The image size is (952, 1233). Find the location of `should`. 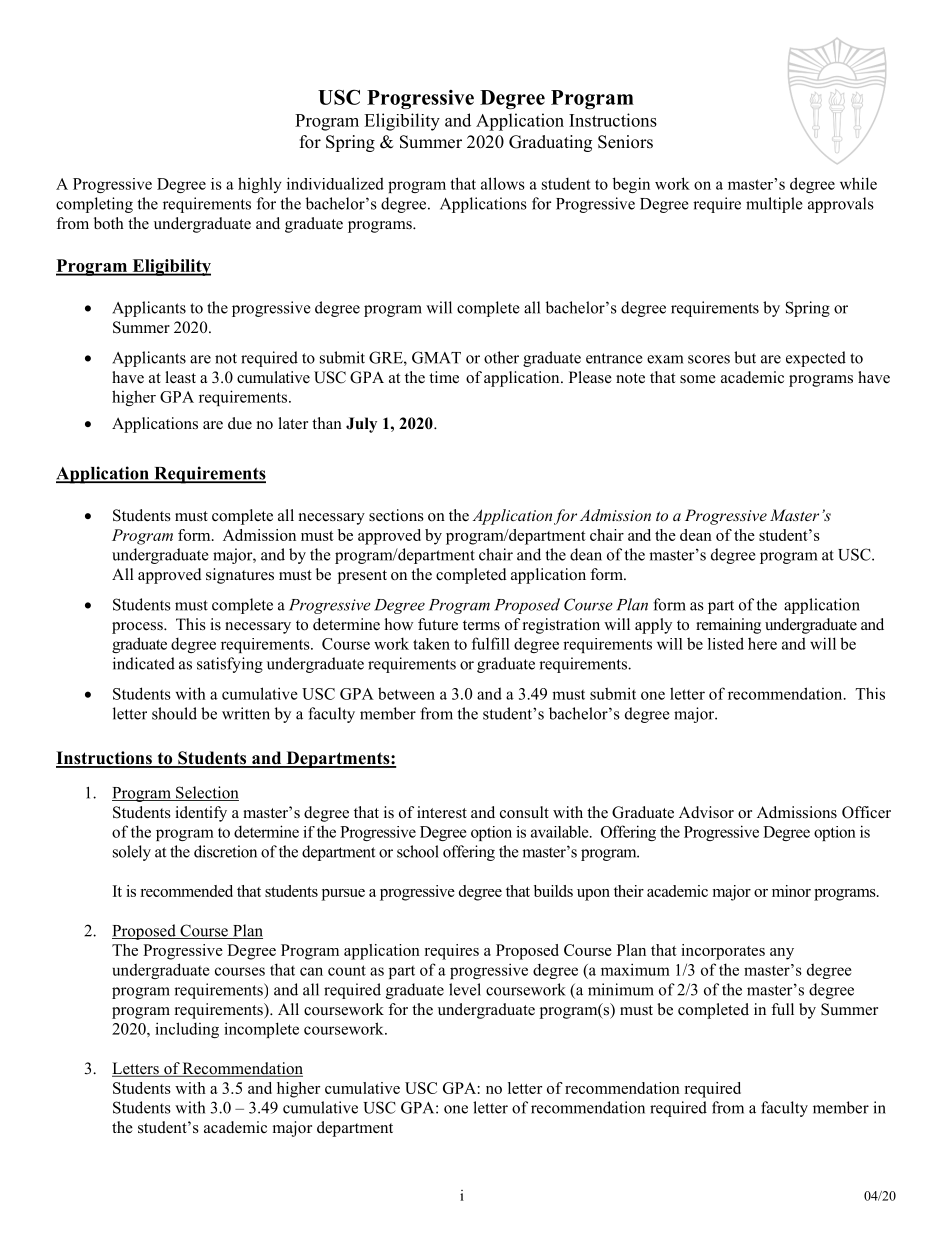

should is located at coordinates (174, 713).
